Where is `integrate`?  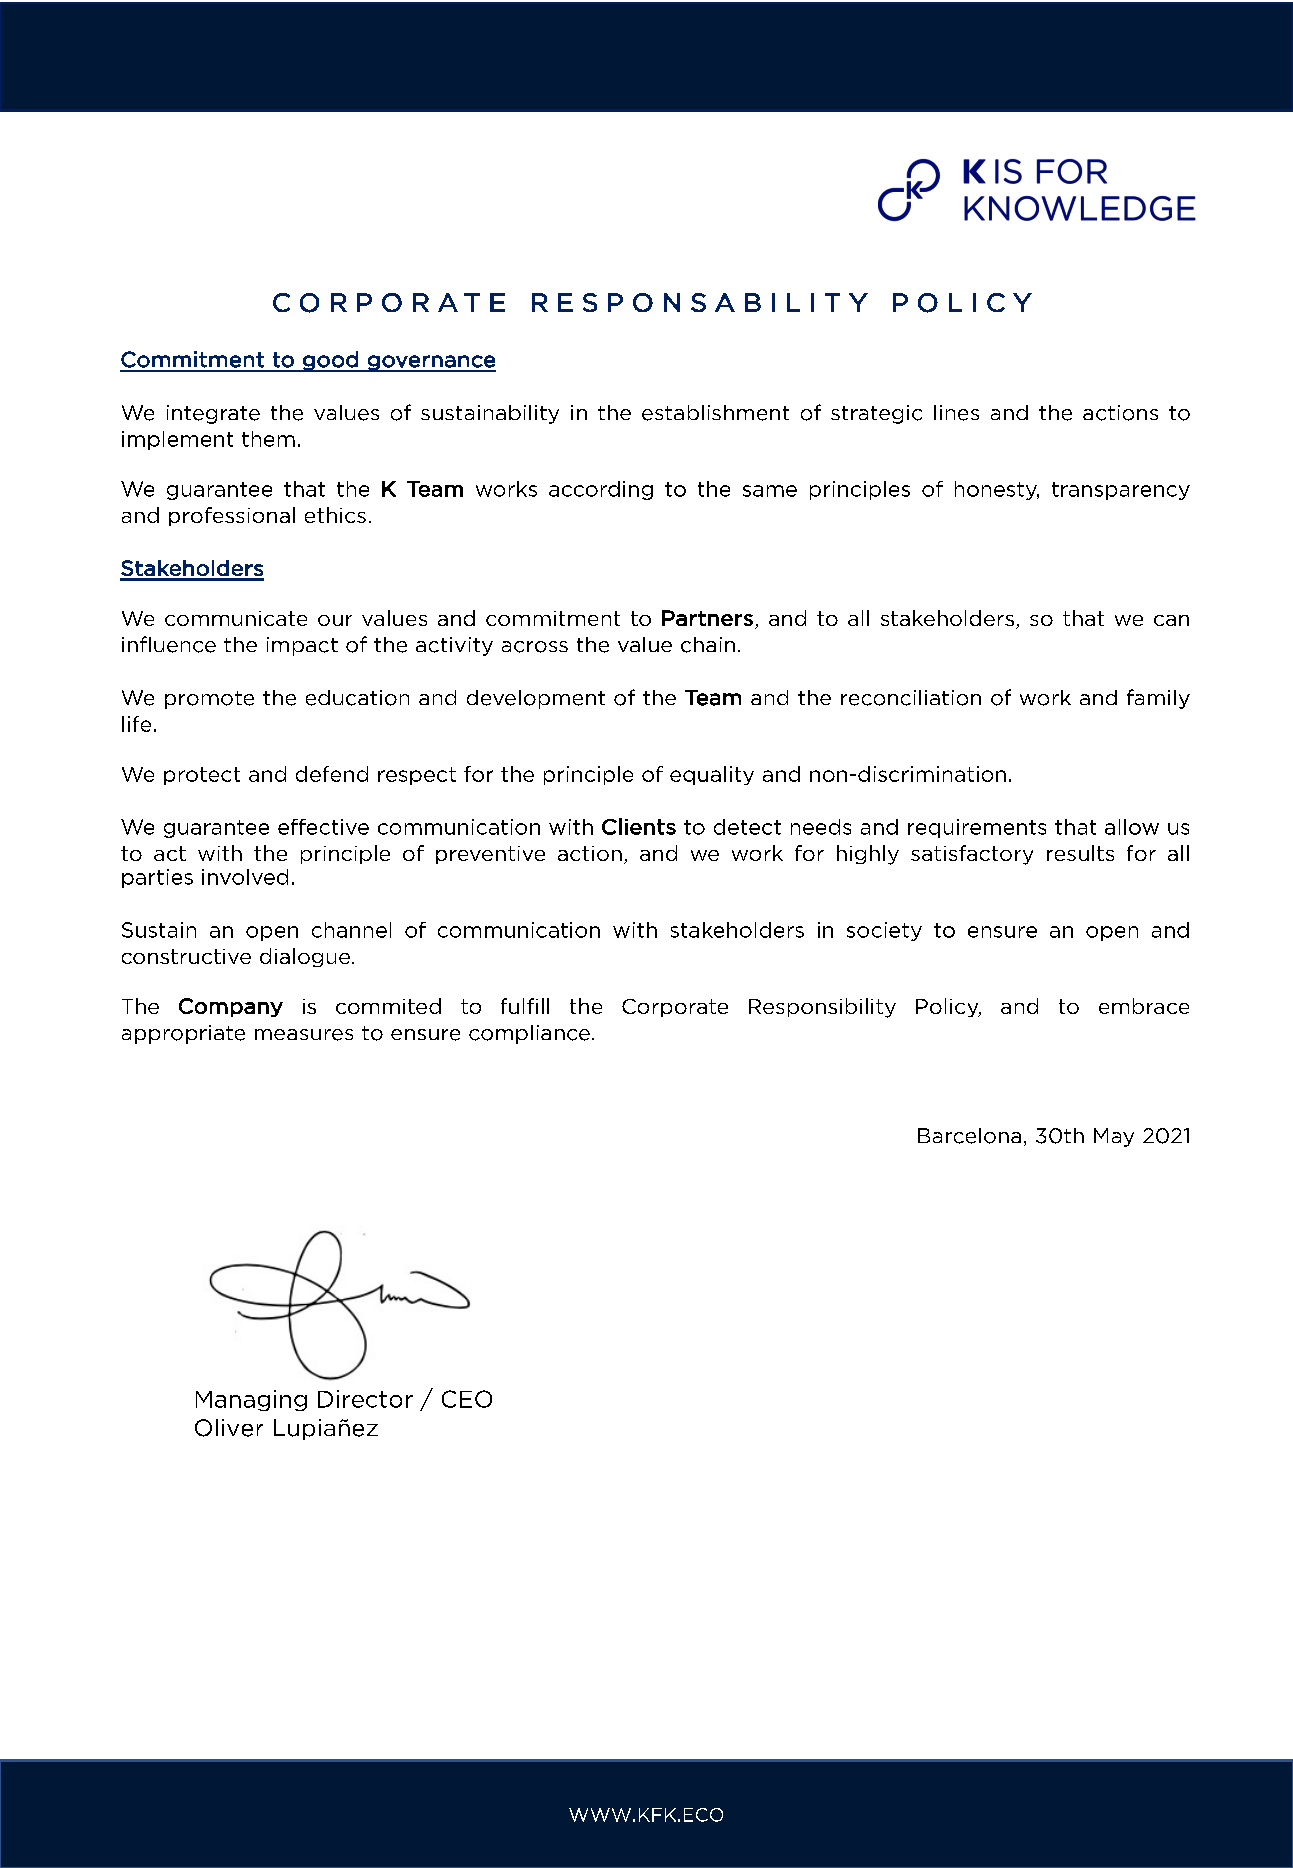 integrate is located at coordinates (213, 414).
